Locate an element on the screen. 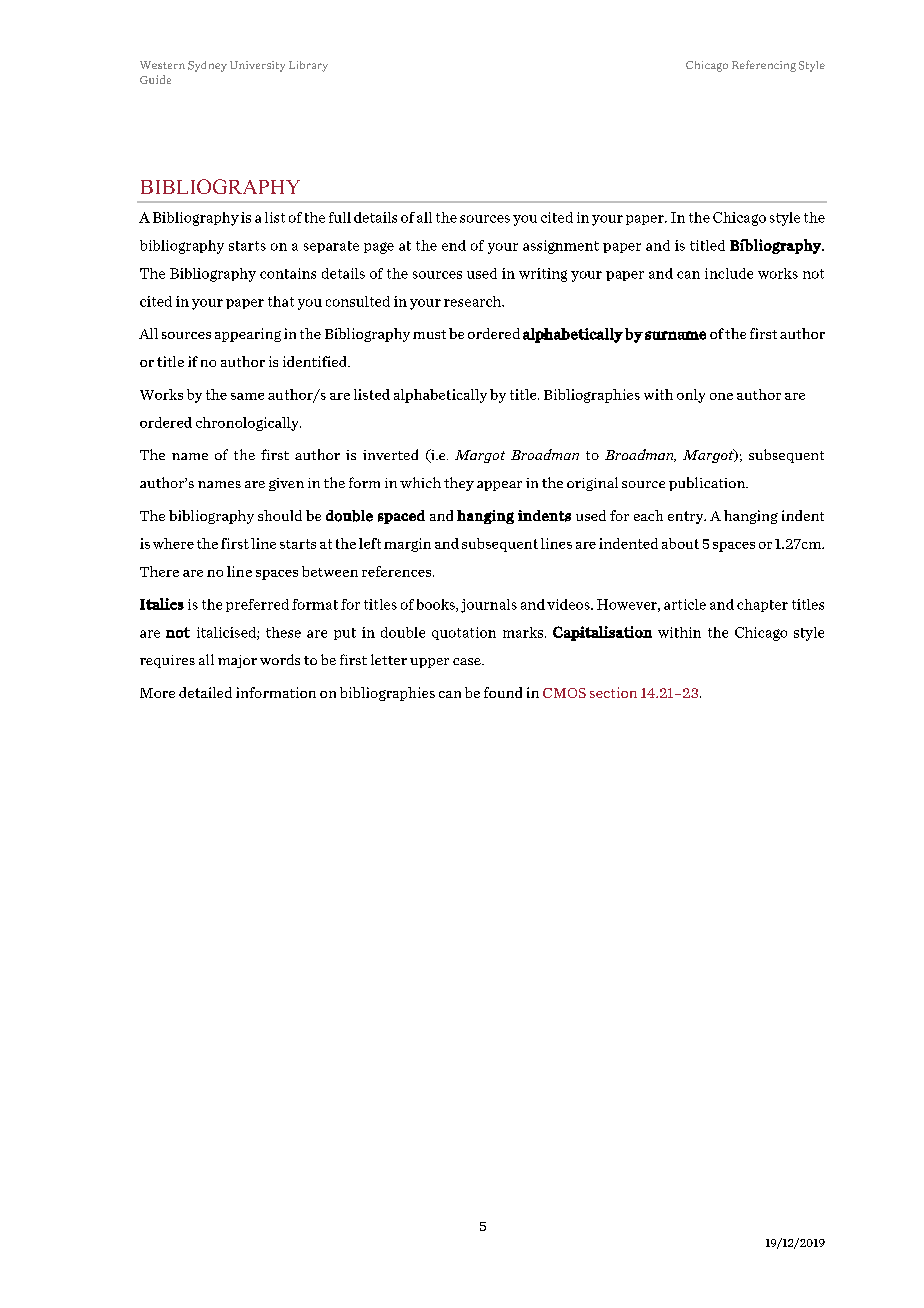 The height and width of the screenshot is (1308, 924). Library is located at coordinates (308, 66).
